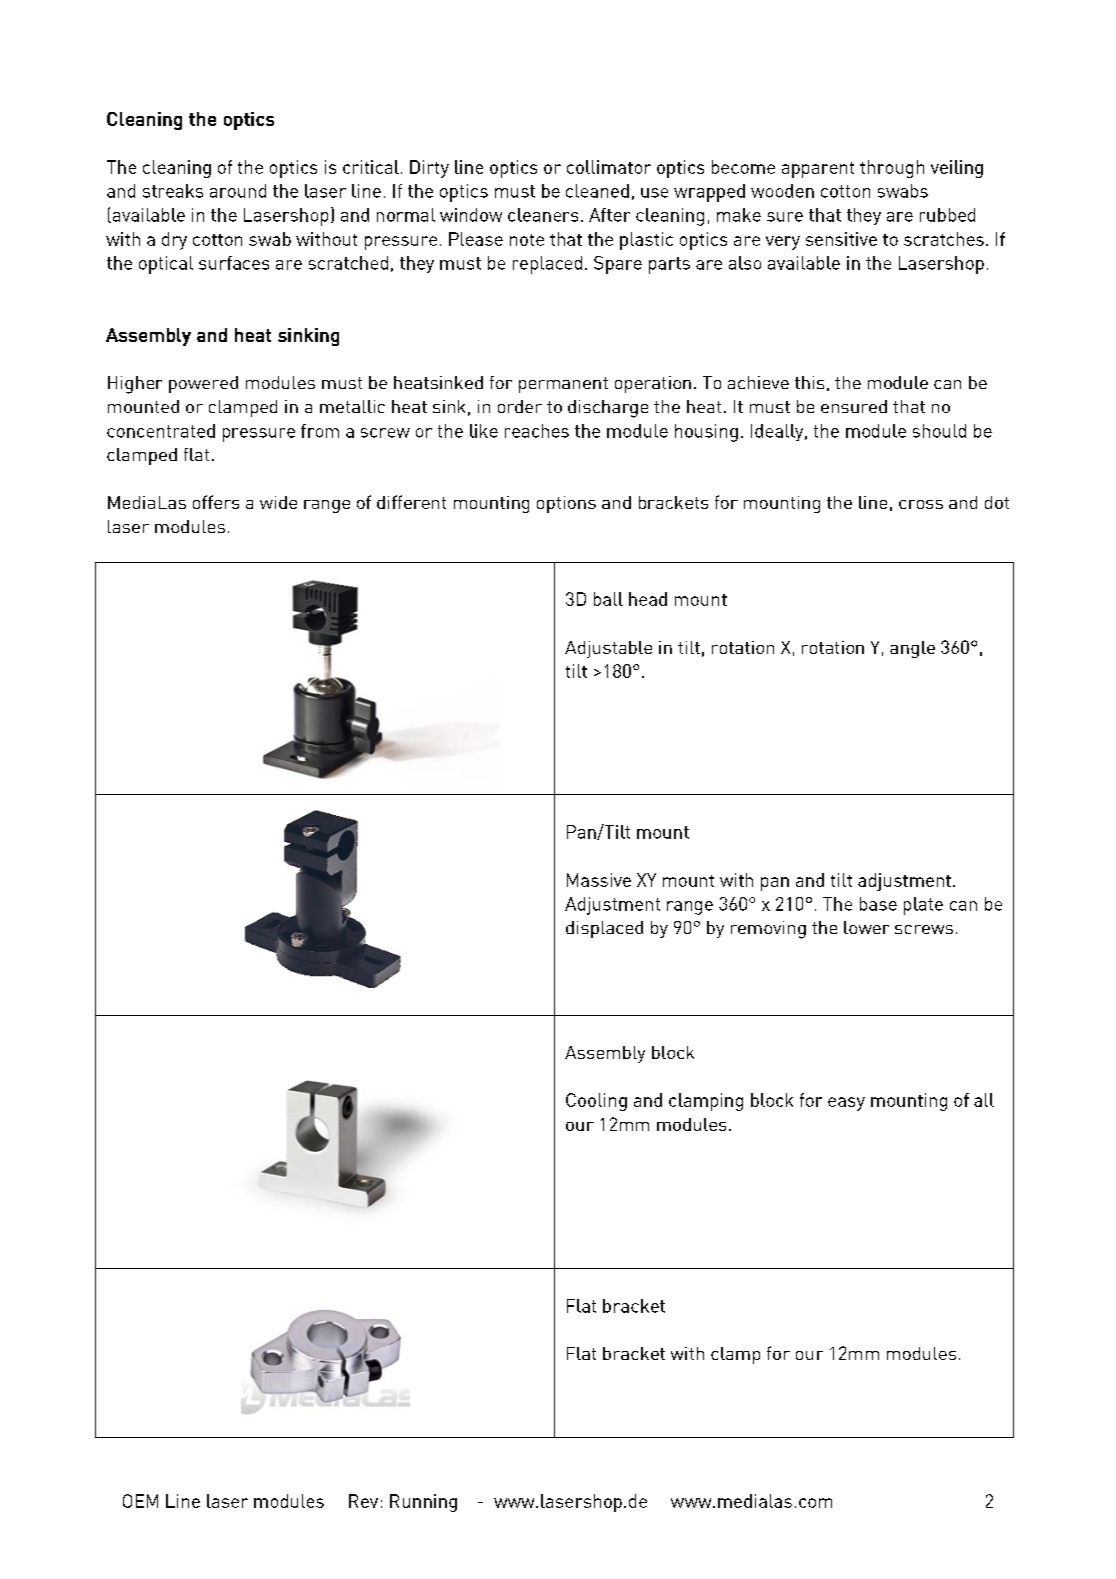 This screenshot has width=1116, height=1579. Describe the element at coordinates (543, 215) in the screenshot. I see `cleaners` at that location.
